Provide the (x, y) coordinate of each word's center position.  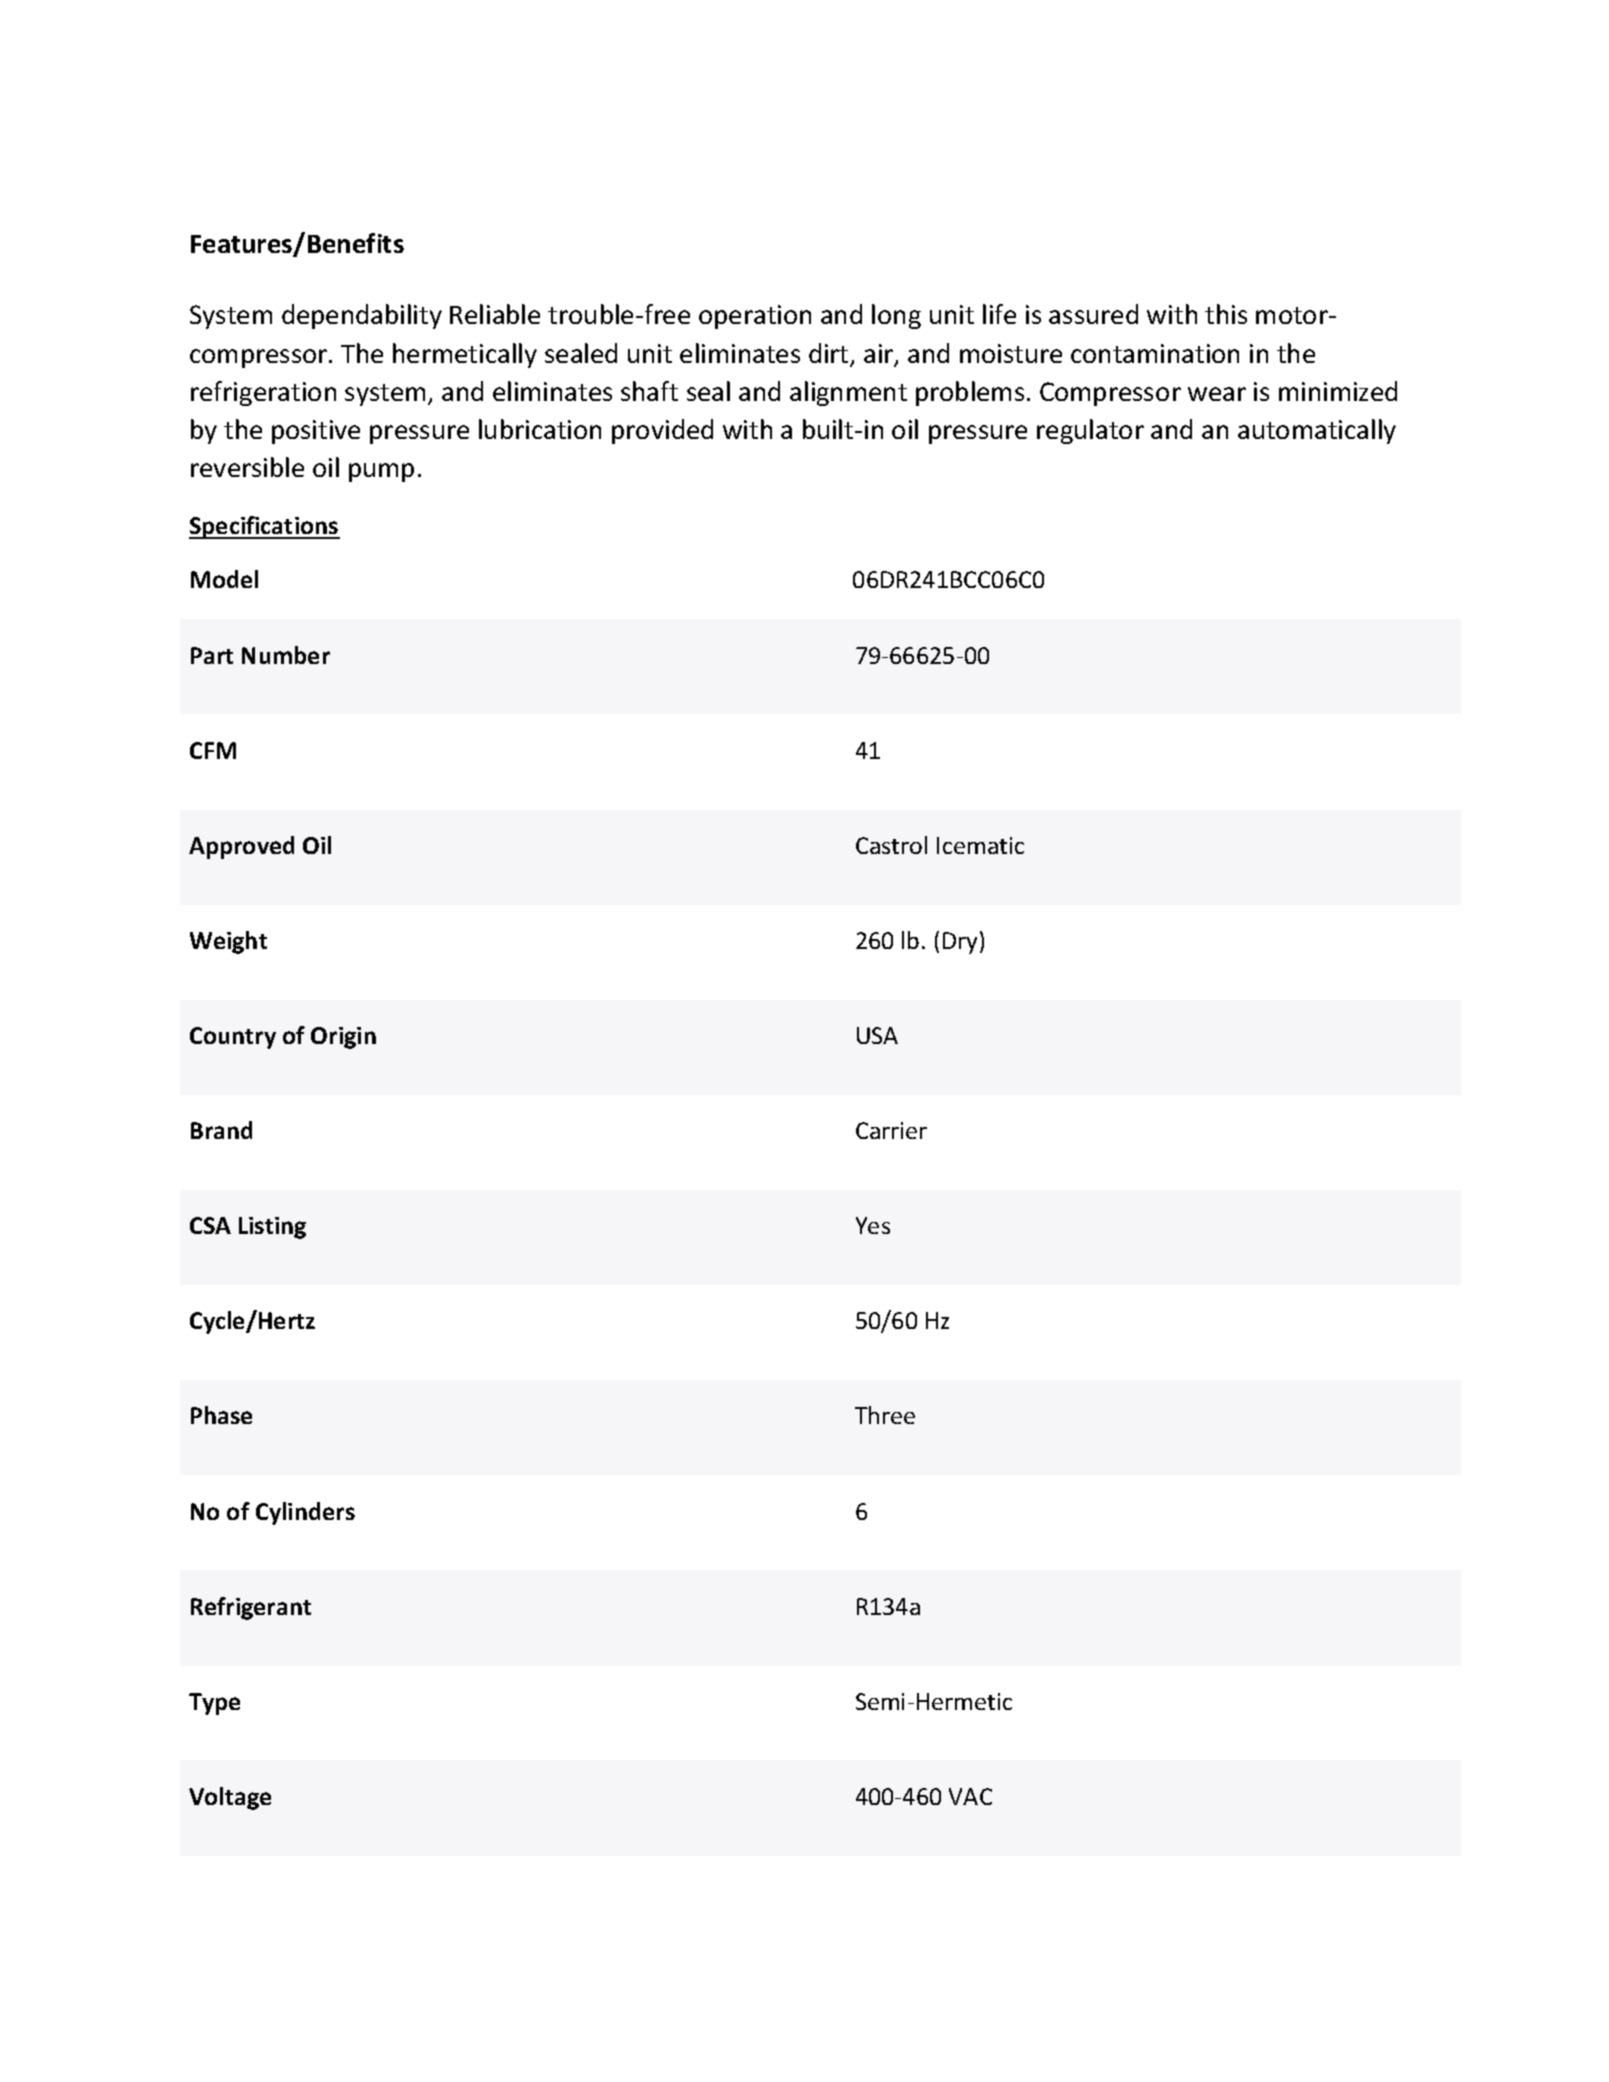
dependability (362, 316)
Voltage (230, 1798)
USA (877, 1035)
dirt (830, 354)
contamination (1155, 353)
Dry (960, 943)
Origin (343, 1038)
